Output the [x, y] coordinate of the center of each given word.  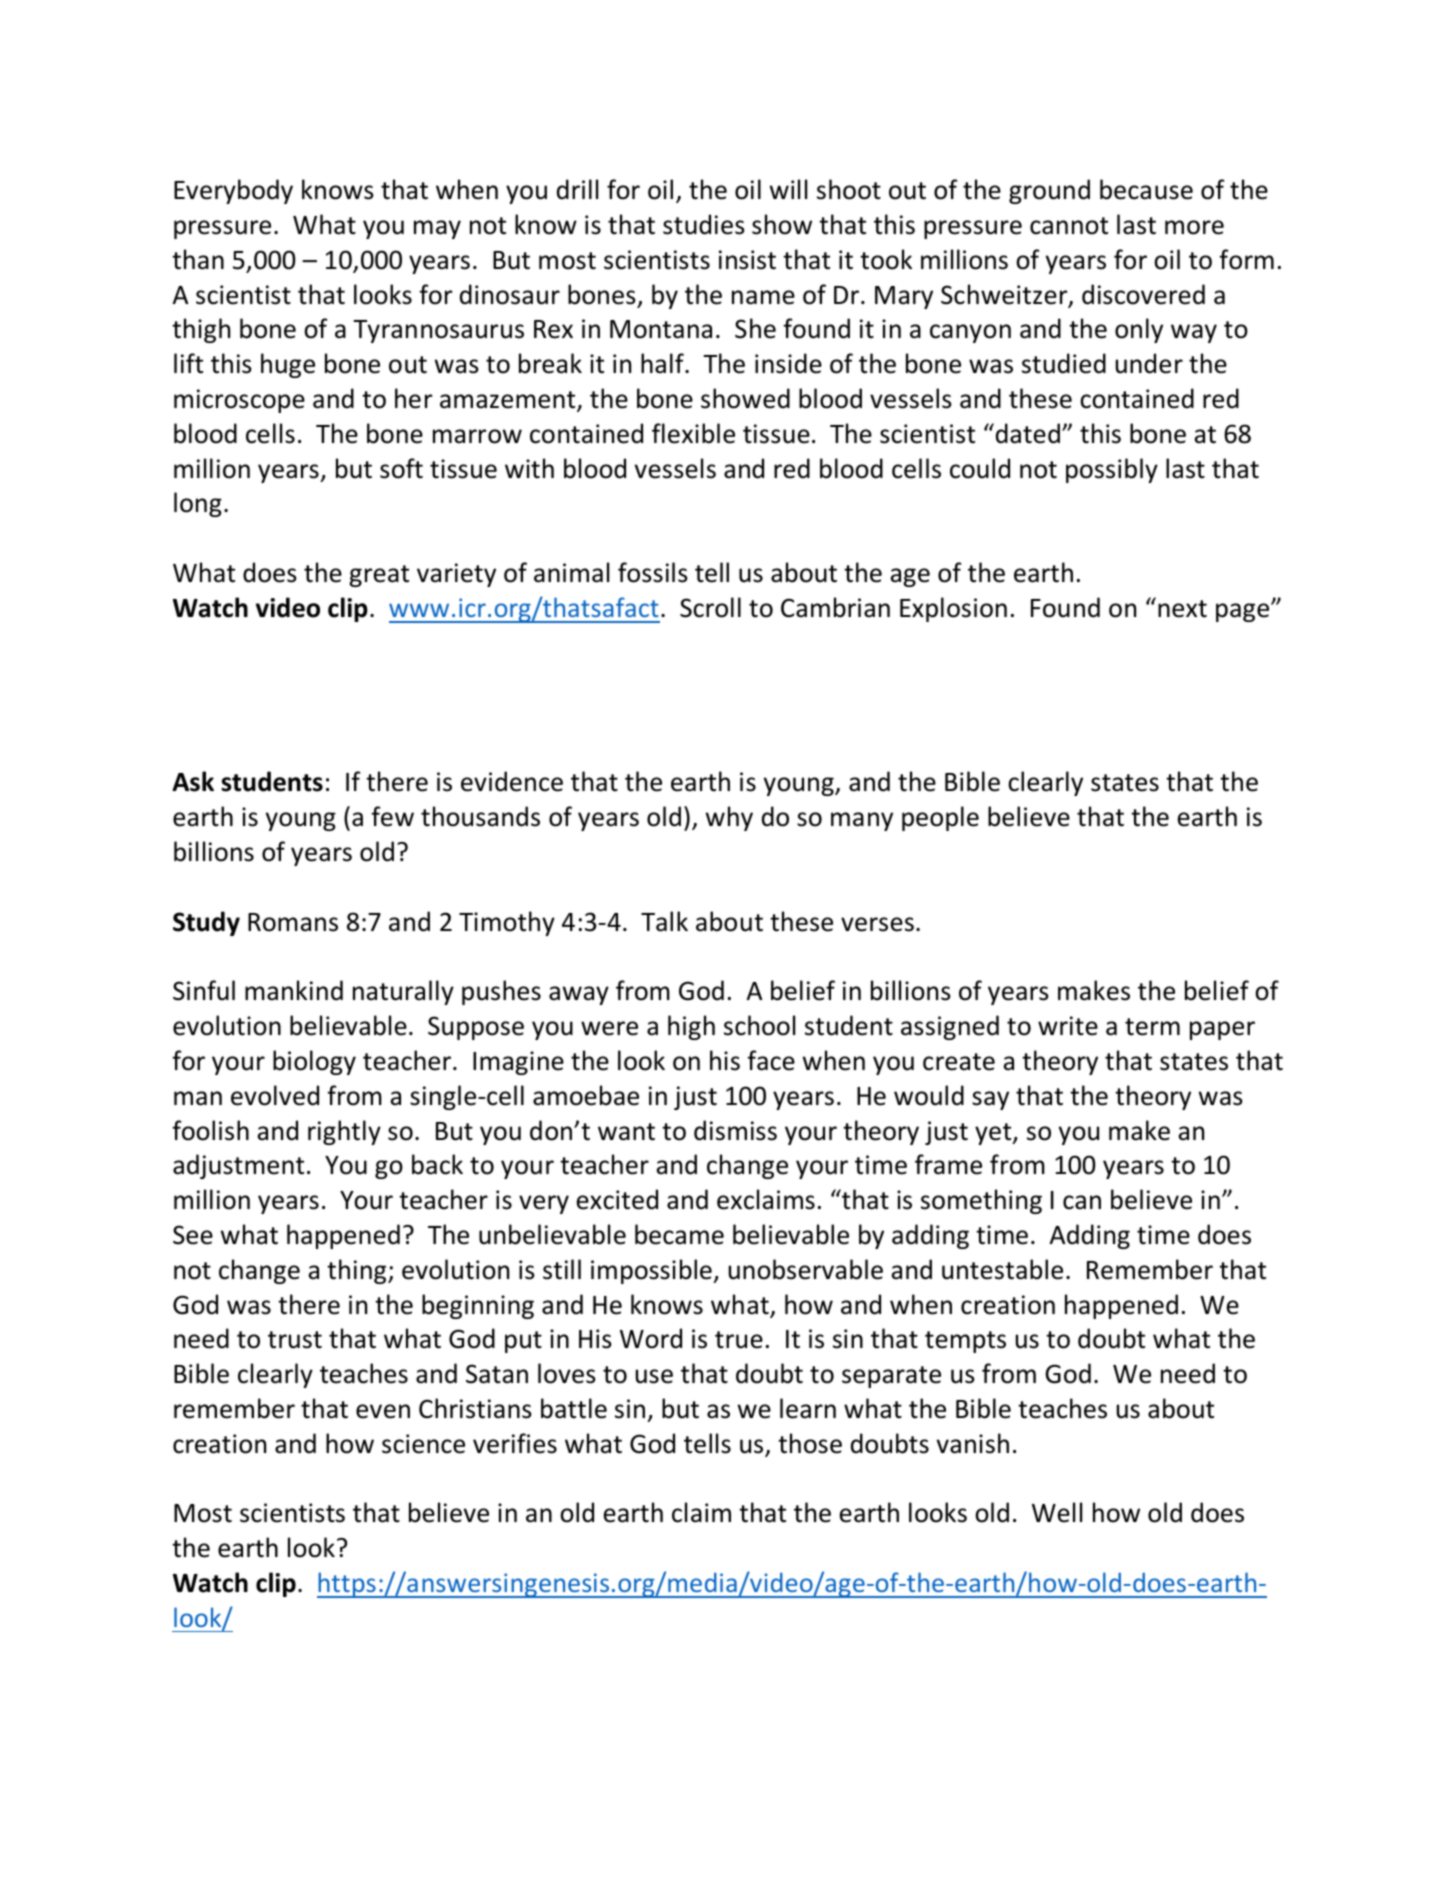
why [729, 818]
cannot [1069, 226]
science [423, 1444]
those [810, 1443]
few [392, 816]
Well [1057, 1512]
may [437, 229]
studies [704, 224]
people [940, 818]
